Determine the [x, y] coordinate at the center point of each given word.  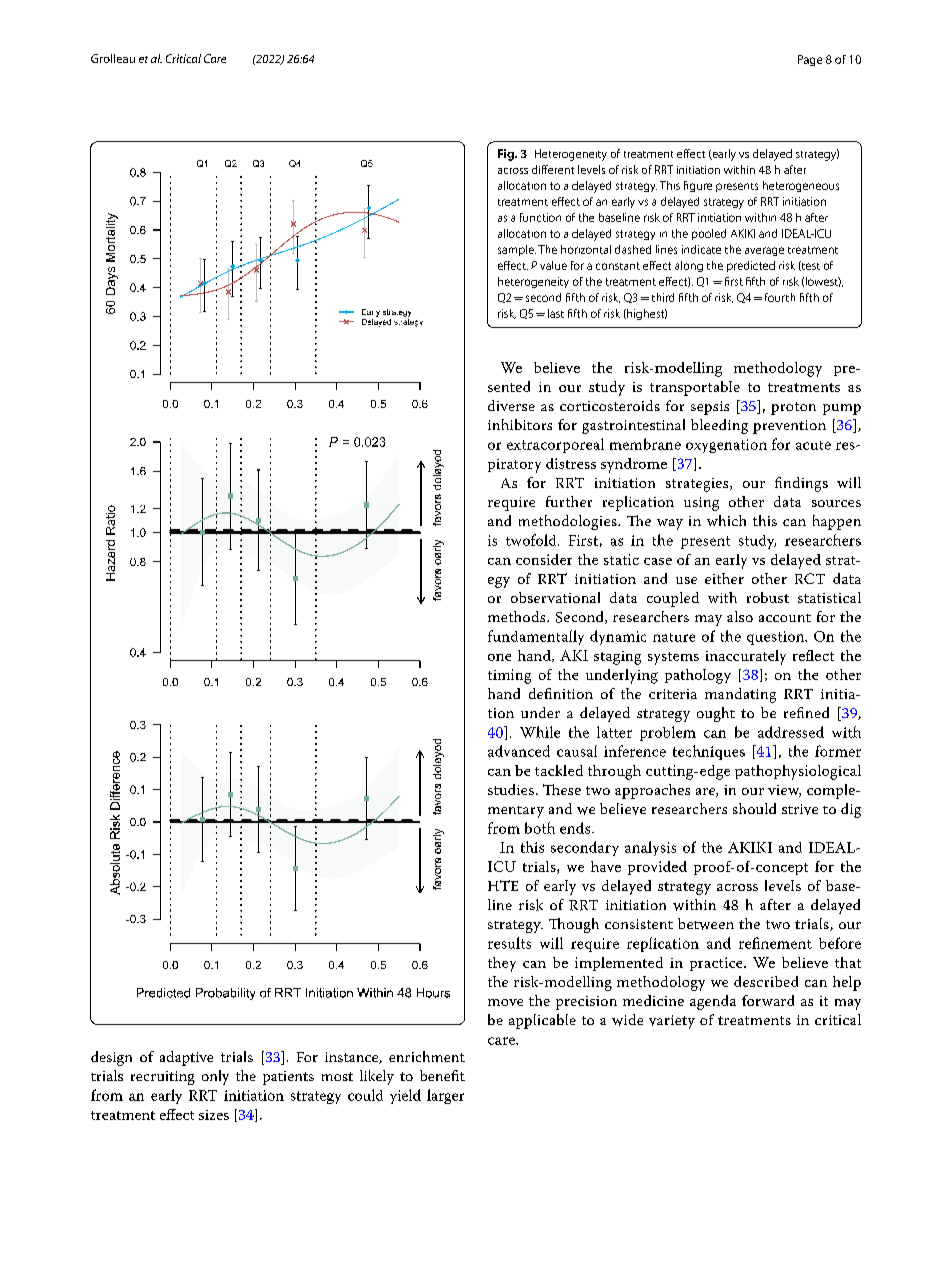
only [215, 1077]
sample [517, 250]
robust [768, 597]
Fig [507, 155]
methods [518, 616]
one [499, 657]
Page [810, 60]
